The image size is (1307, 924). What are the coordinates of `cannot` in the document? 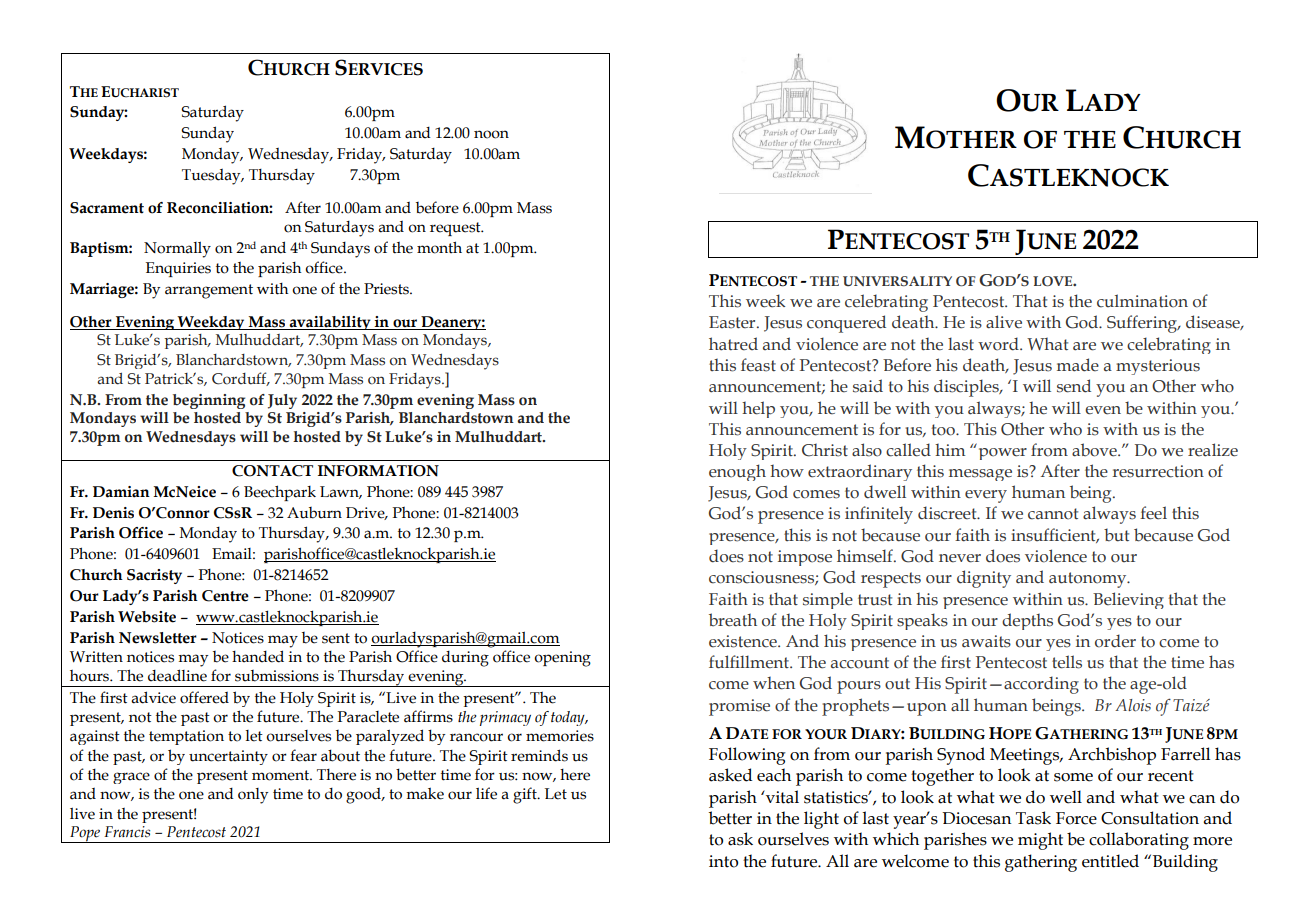 It's located at (1053, 514).
